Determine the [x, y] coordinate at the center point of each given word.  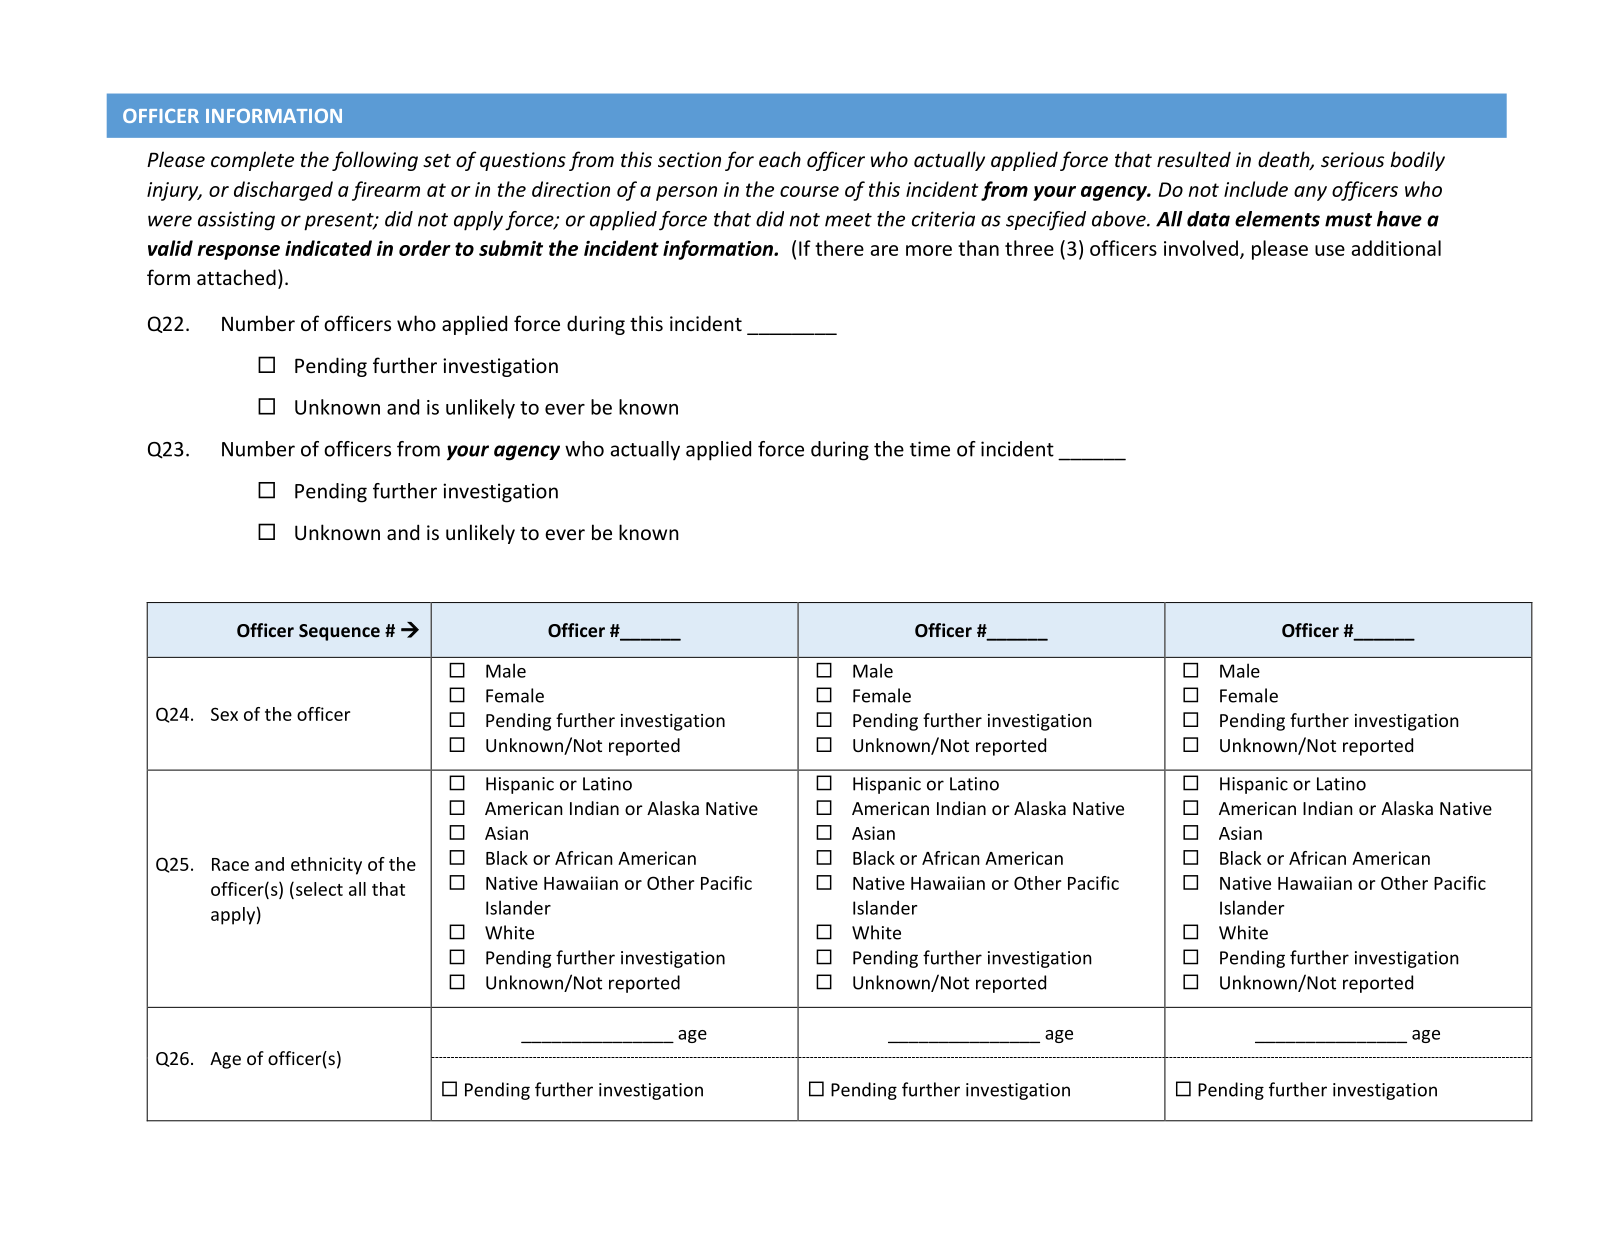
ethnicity [326, 866]
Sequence [339, 632]
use [1330, 250]
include [1256, 189]
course [809, 191]
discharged [283, 191]
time [930, 449]
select [318, 889]
